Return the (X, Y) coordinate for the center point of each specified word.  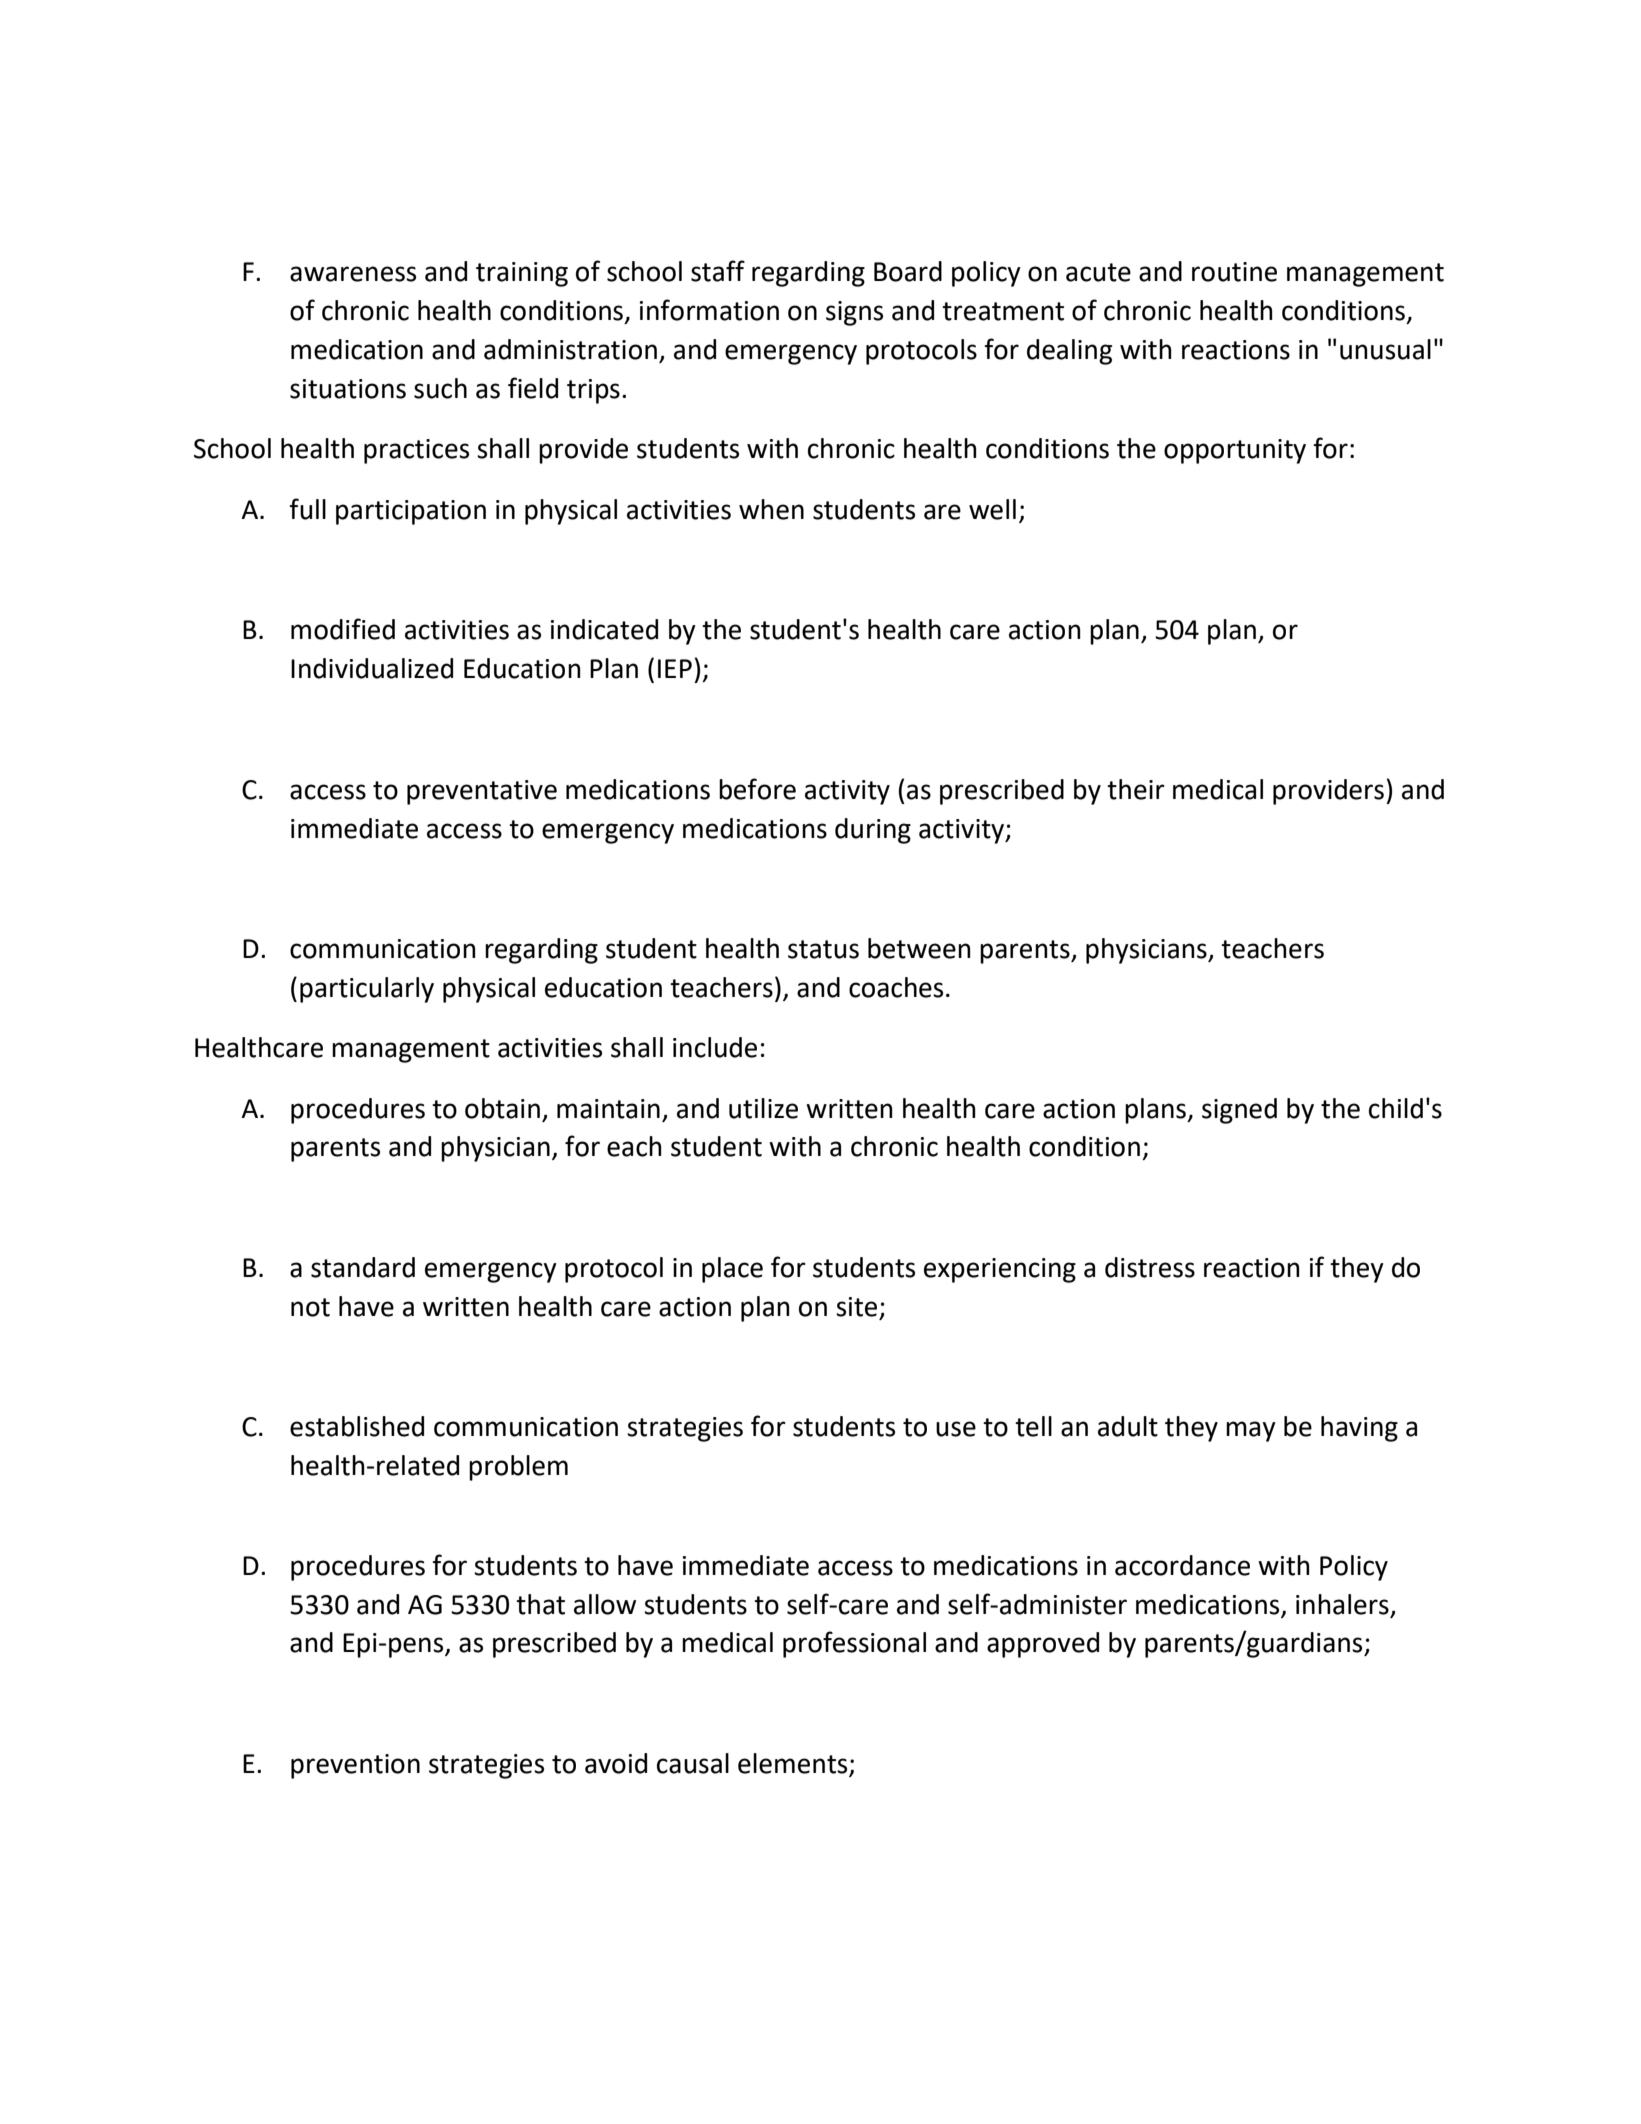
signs (854, 313)
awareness (353, 274)
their (1136, 789)
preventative (482, 792)
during (873, 831)
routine (1234, 272)
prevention (355, 1766)
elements (794, 1764)
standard (363, 1267)
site (856, 1307)
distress (1150, 1267)
